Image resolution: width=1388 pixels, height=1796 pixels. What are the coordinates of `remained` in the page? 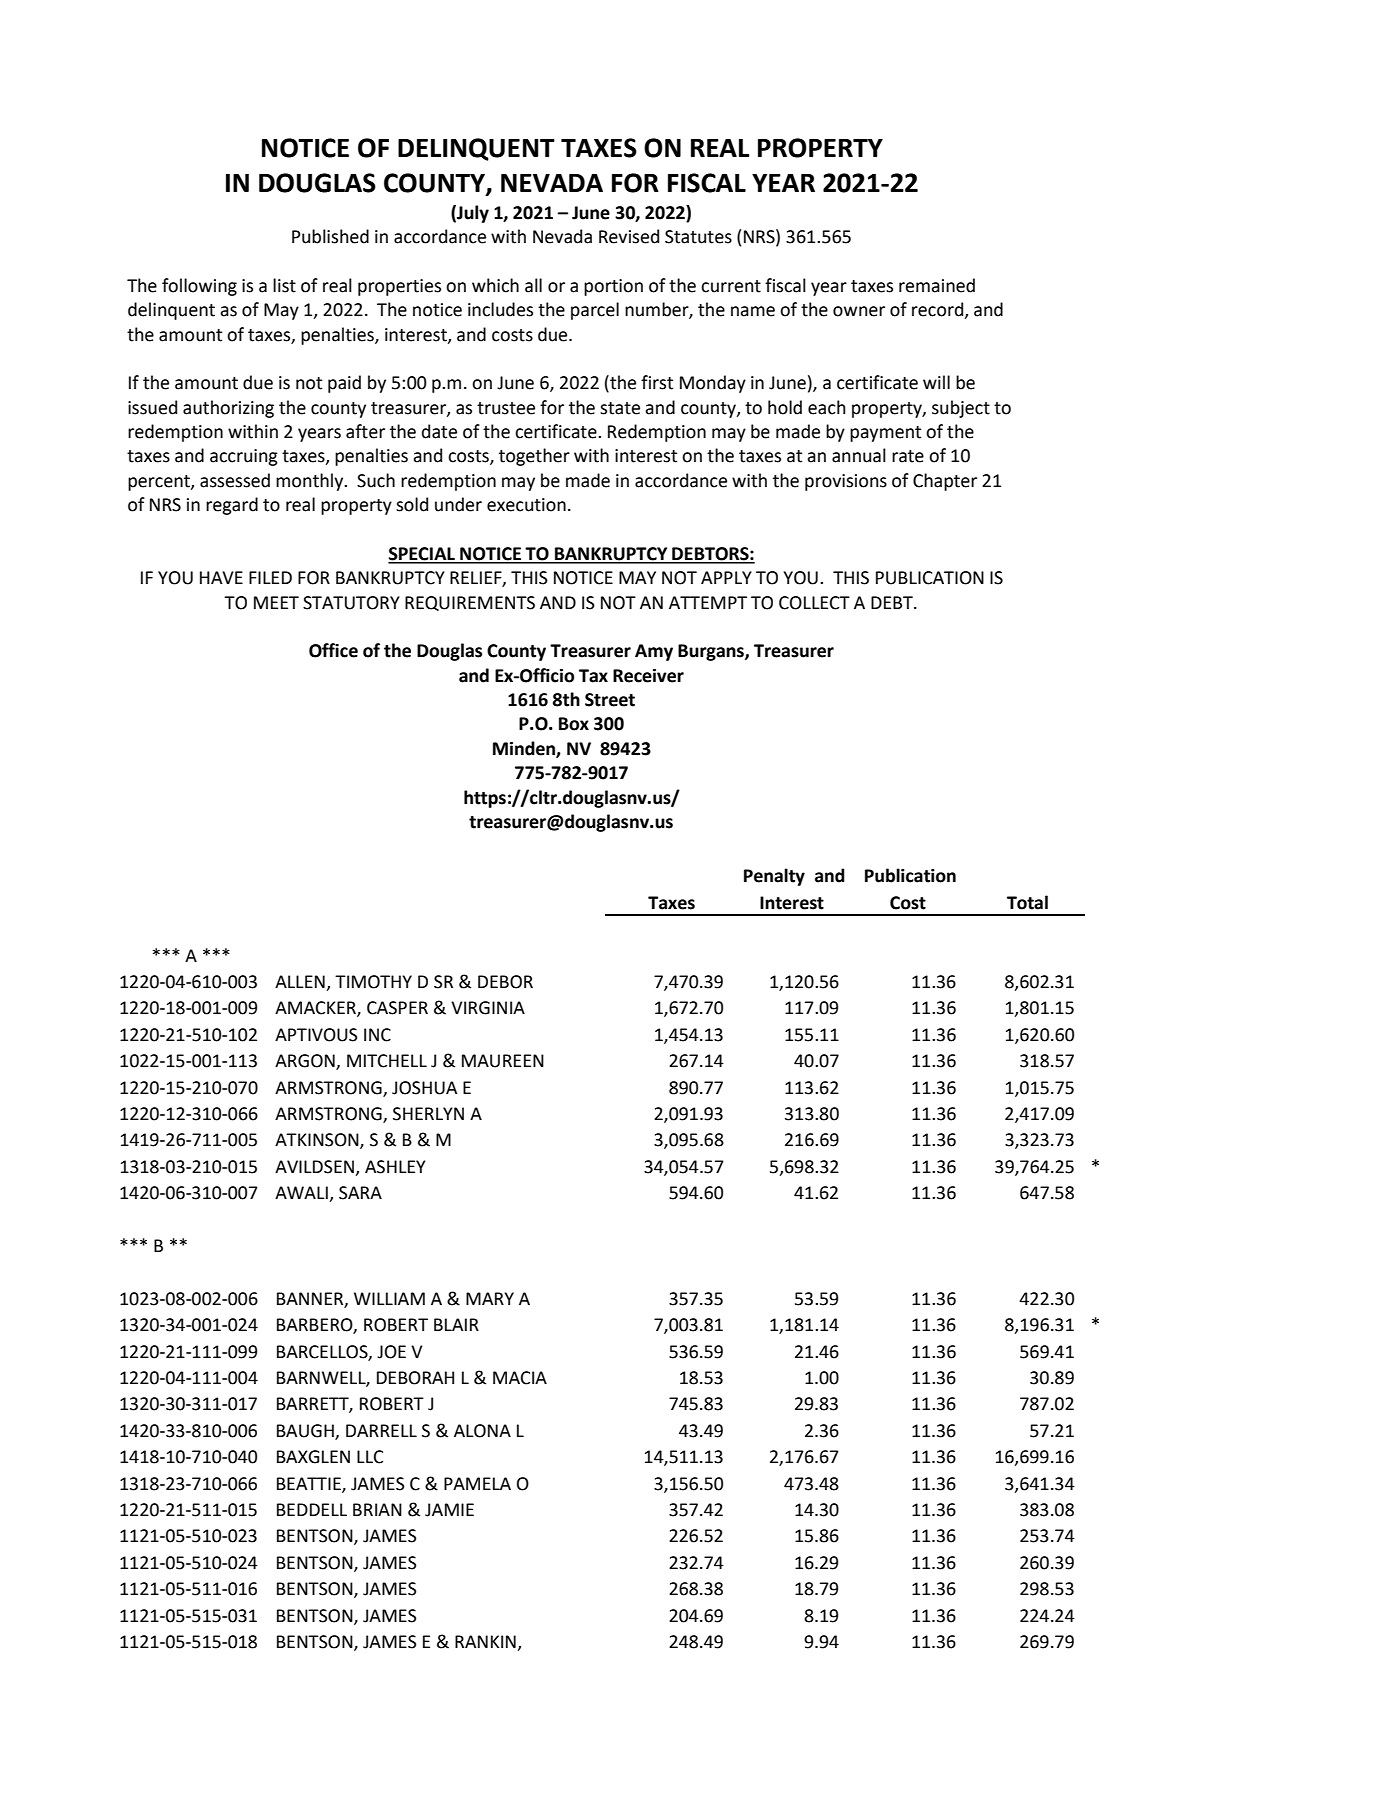 It's located at (937, 285).
